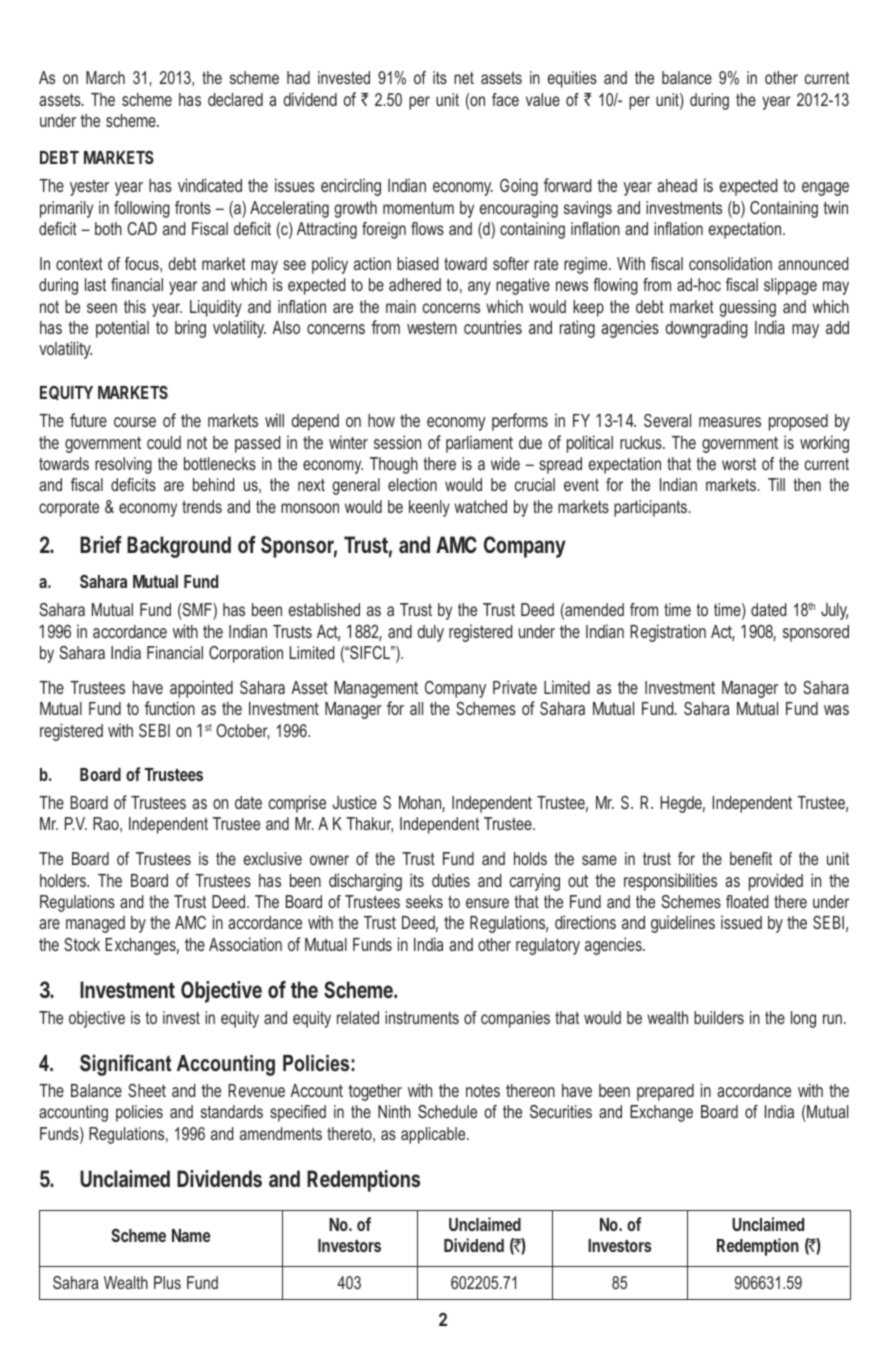 This screenshot has width=886, height=1372. I want to click on benefit, so click(751, 858).
